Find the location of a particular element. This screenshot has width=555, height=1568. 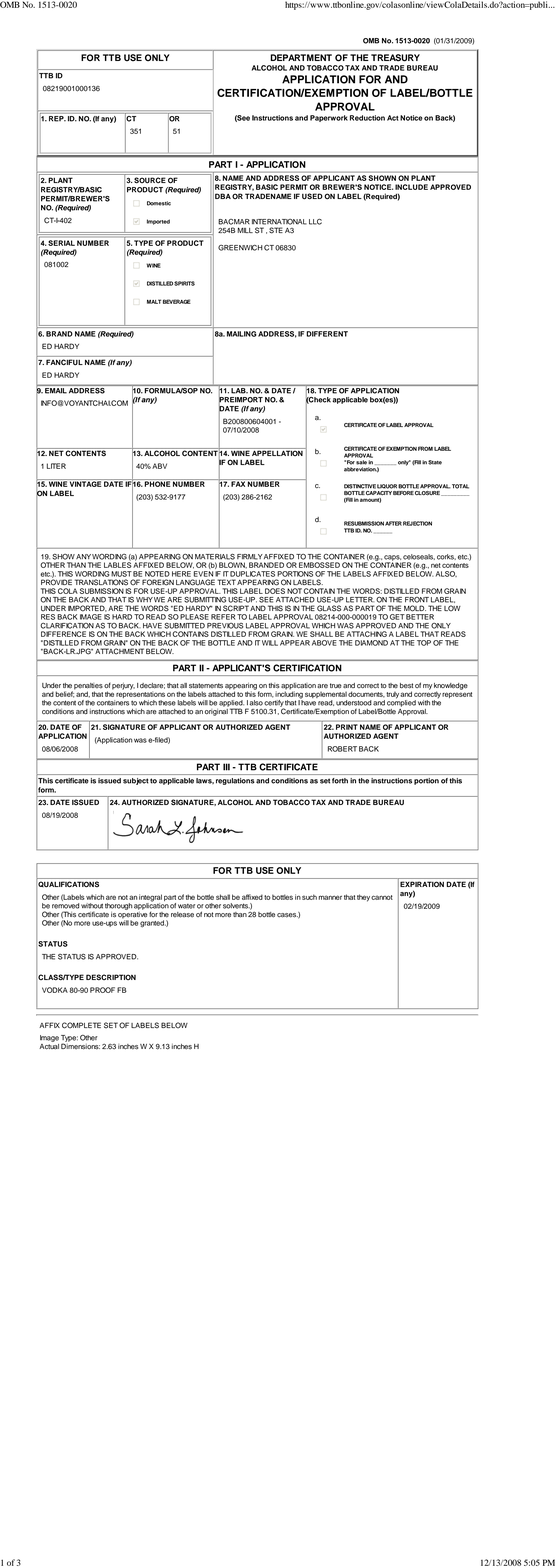

ABOVE is located at coordinates (324, 643).
